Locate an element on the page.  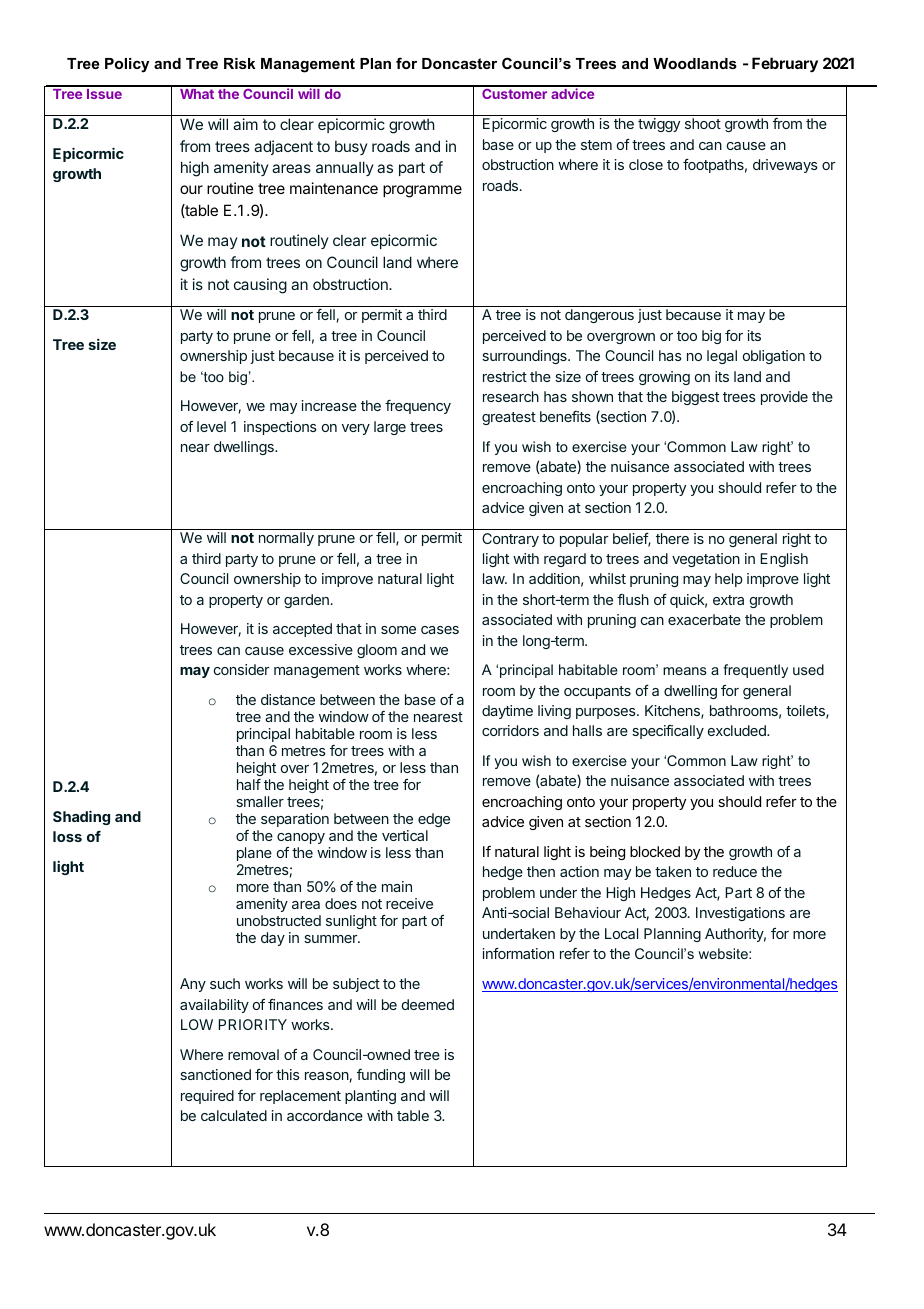
busy is located at coordinates (351, 148).
